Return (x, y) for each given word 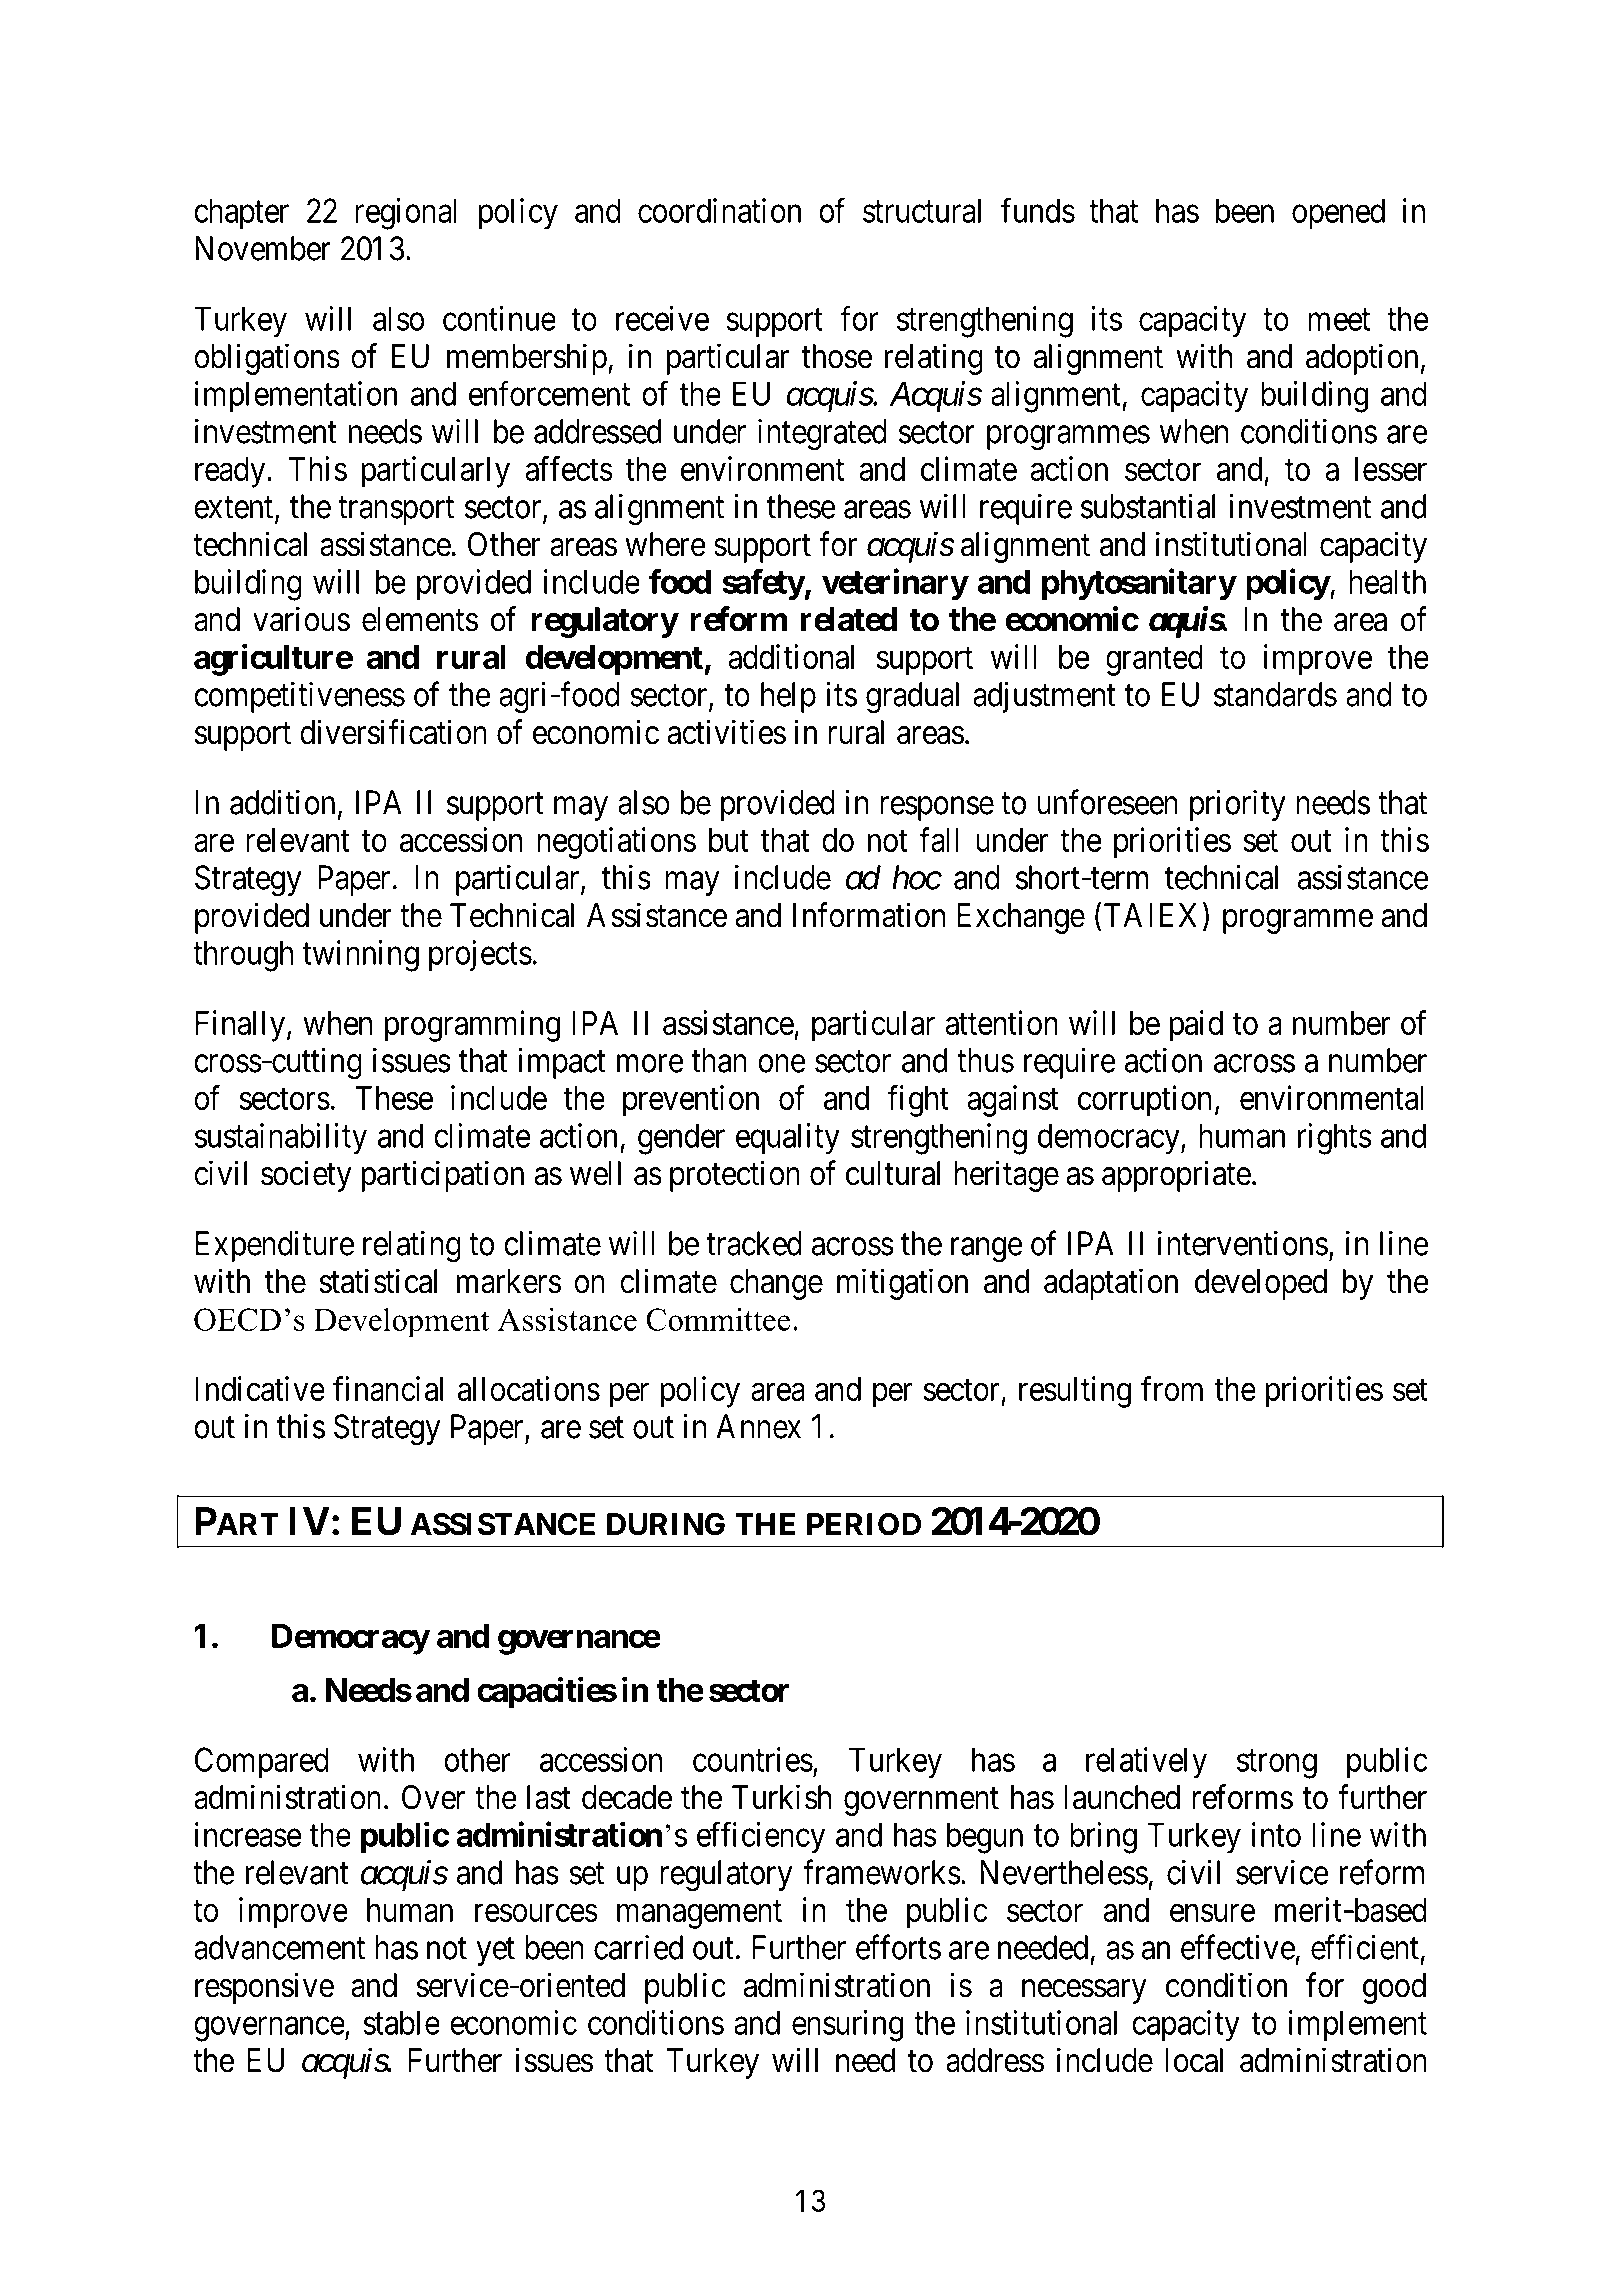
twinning (360, 956)
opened (1338, 213)
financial (388, 1388)
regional (406, 214)
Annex (758, 1426)
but (729, 840)
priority (1238, 805)
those (836, 356)
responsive (264, 1988)
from (1172, 1388)
